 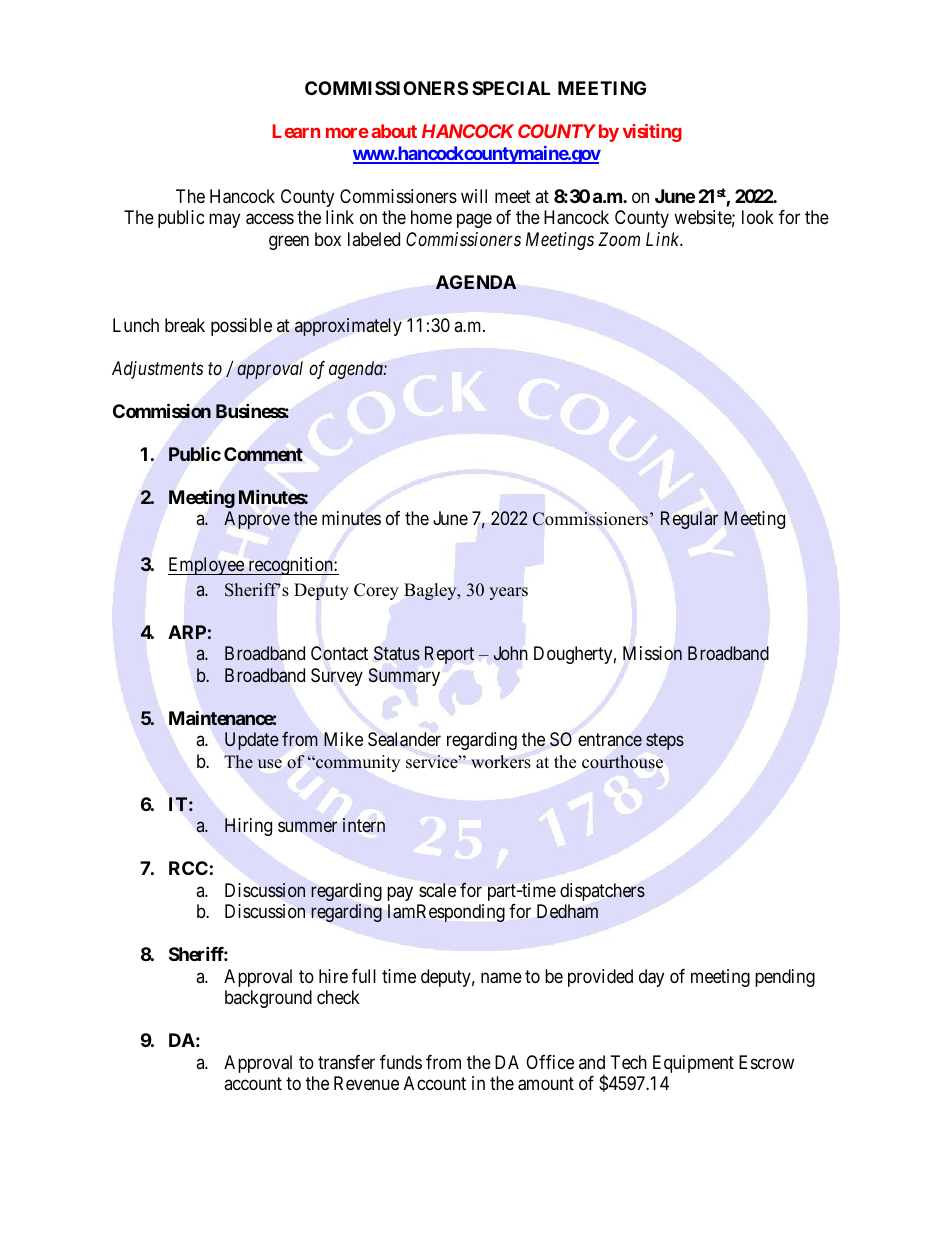 What do you see at coordinates (401, 1062) in the image?
I see `funds` at bounding box center [401, 1062].
